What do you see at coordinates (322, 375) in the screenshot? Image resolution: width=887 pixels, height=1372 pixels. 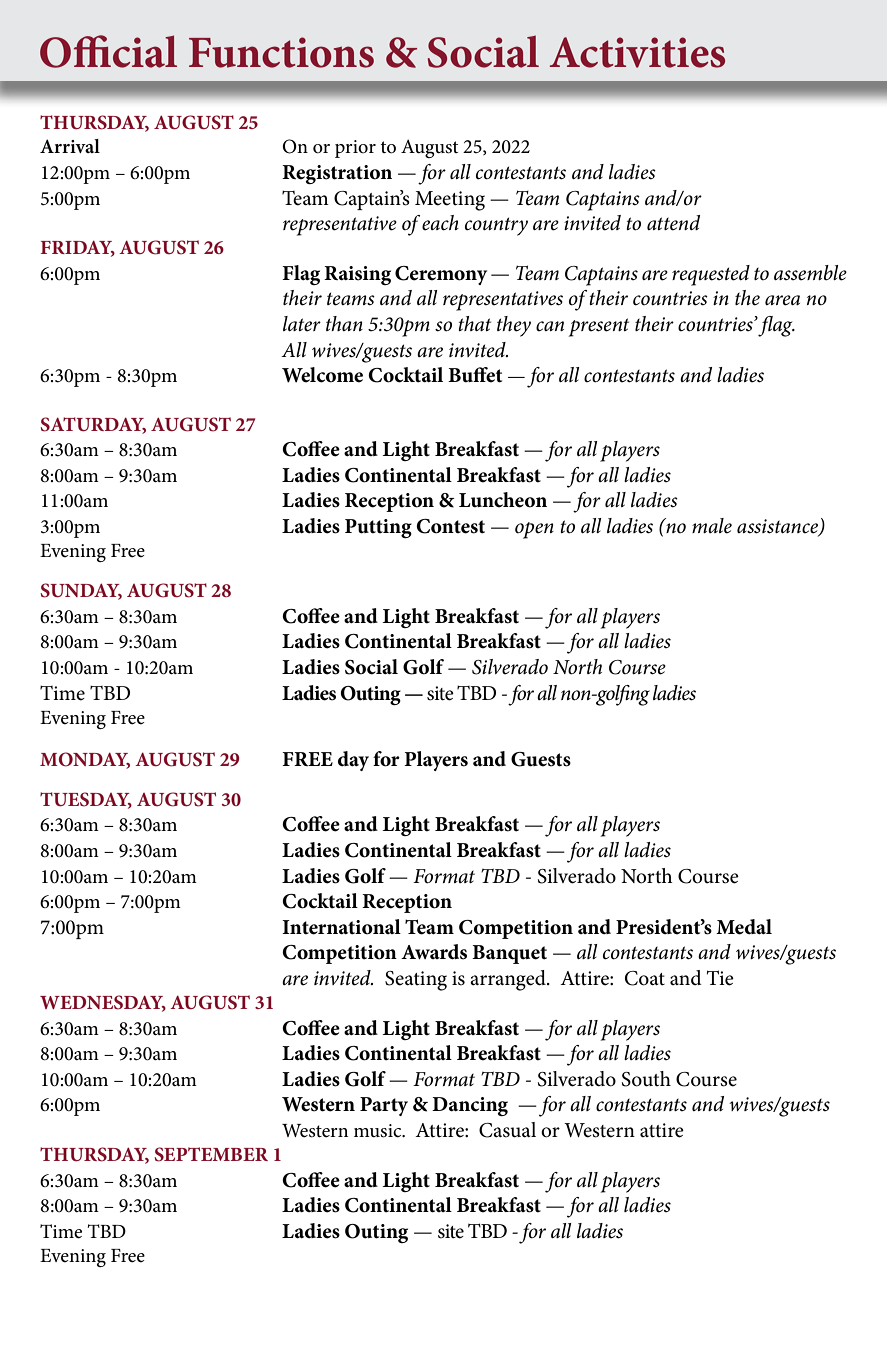 I see `Welcome` at bounding box center [322, 375].
